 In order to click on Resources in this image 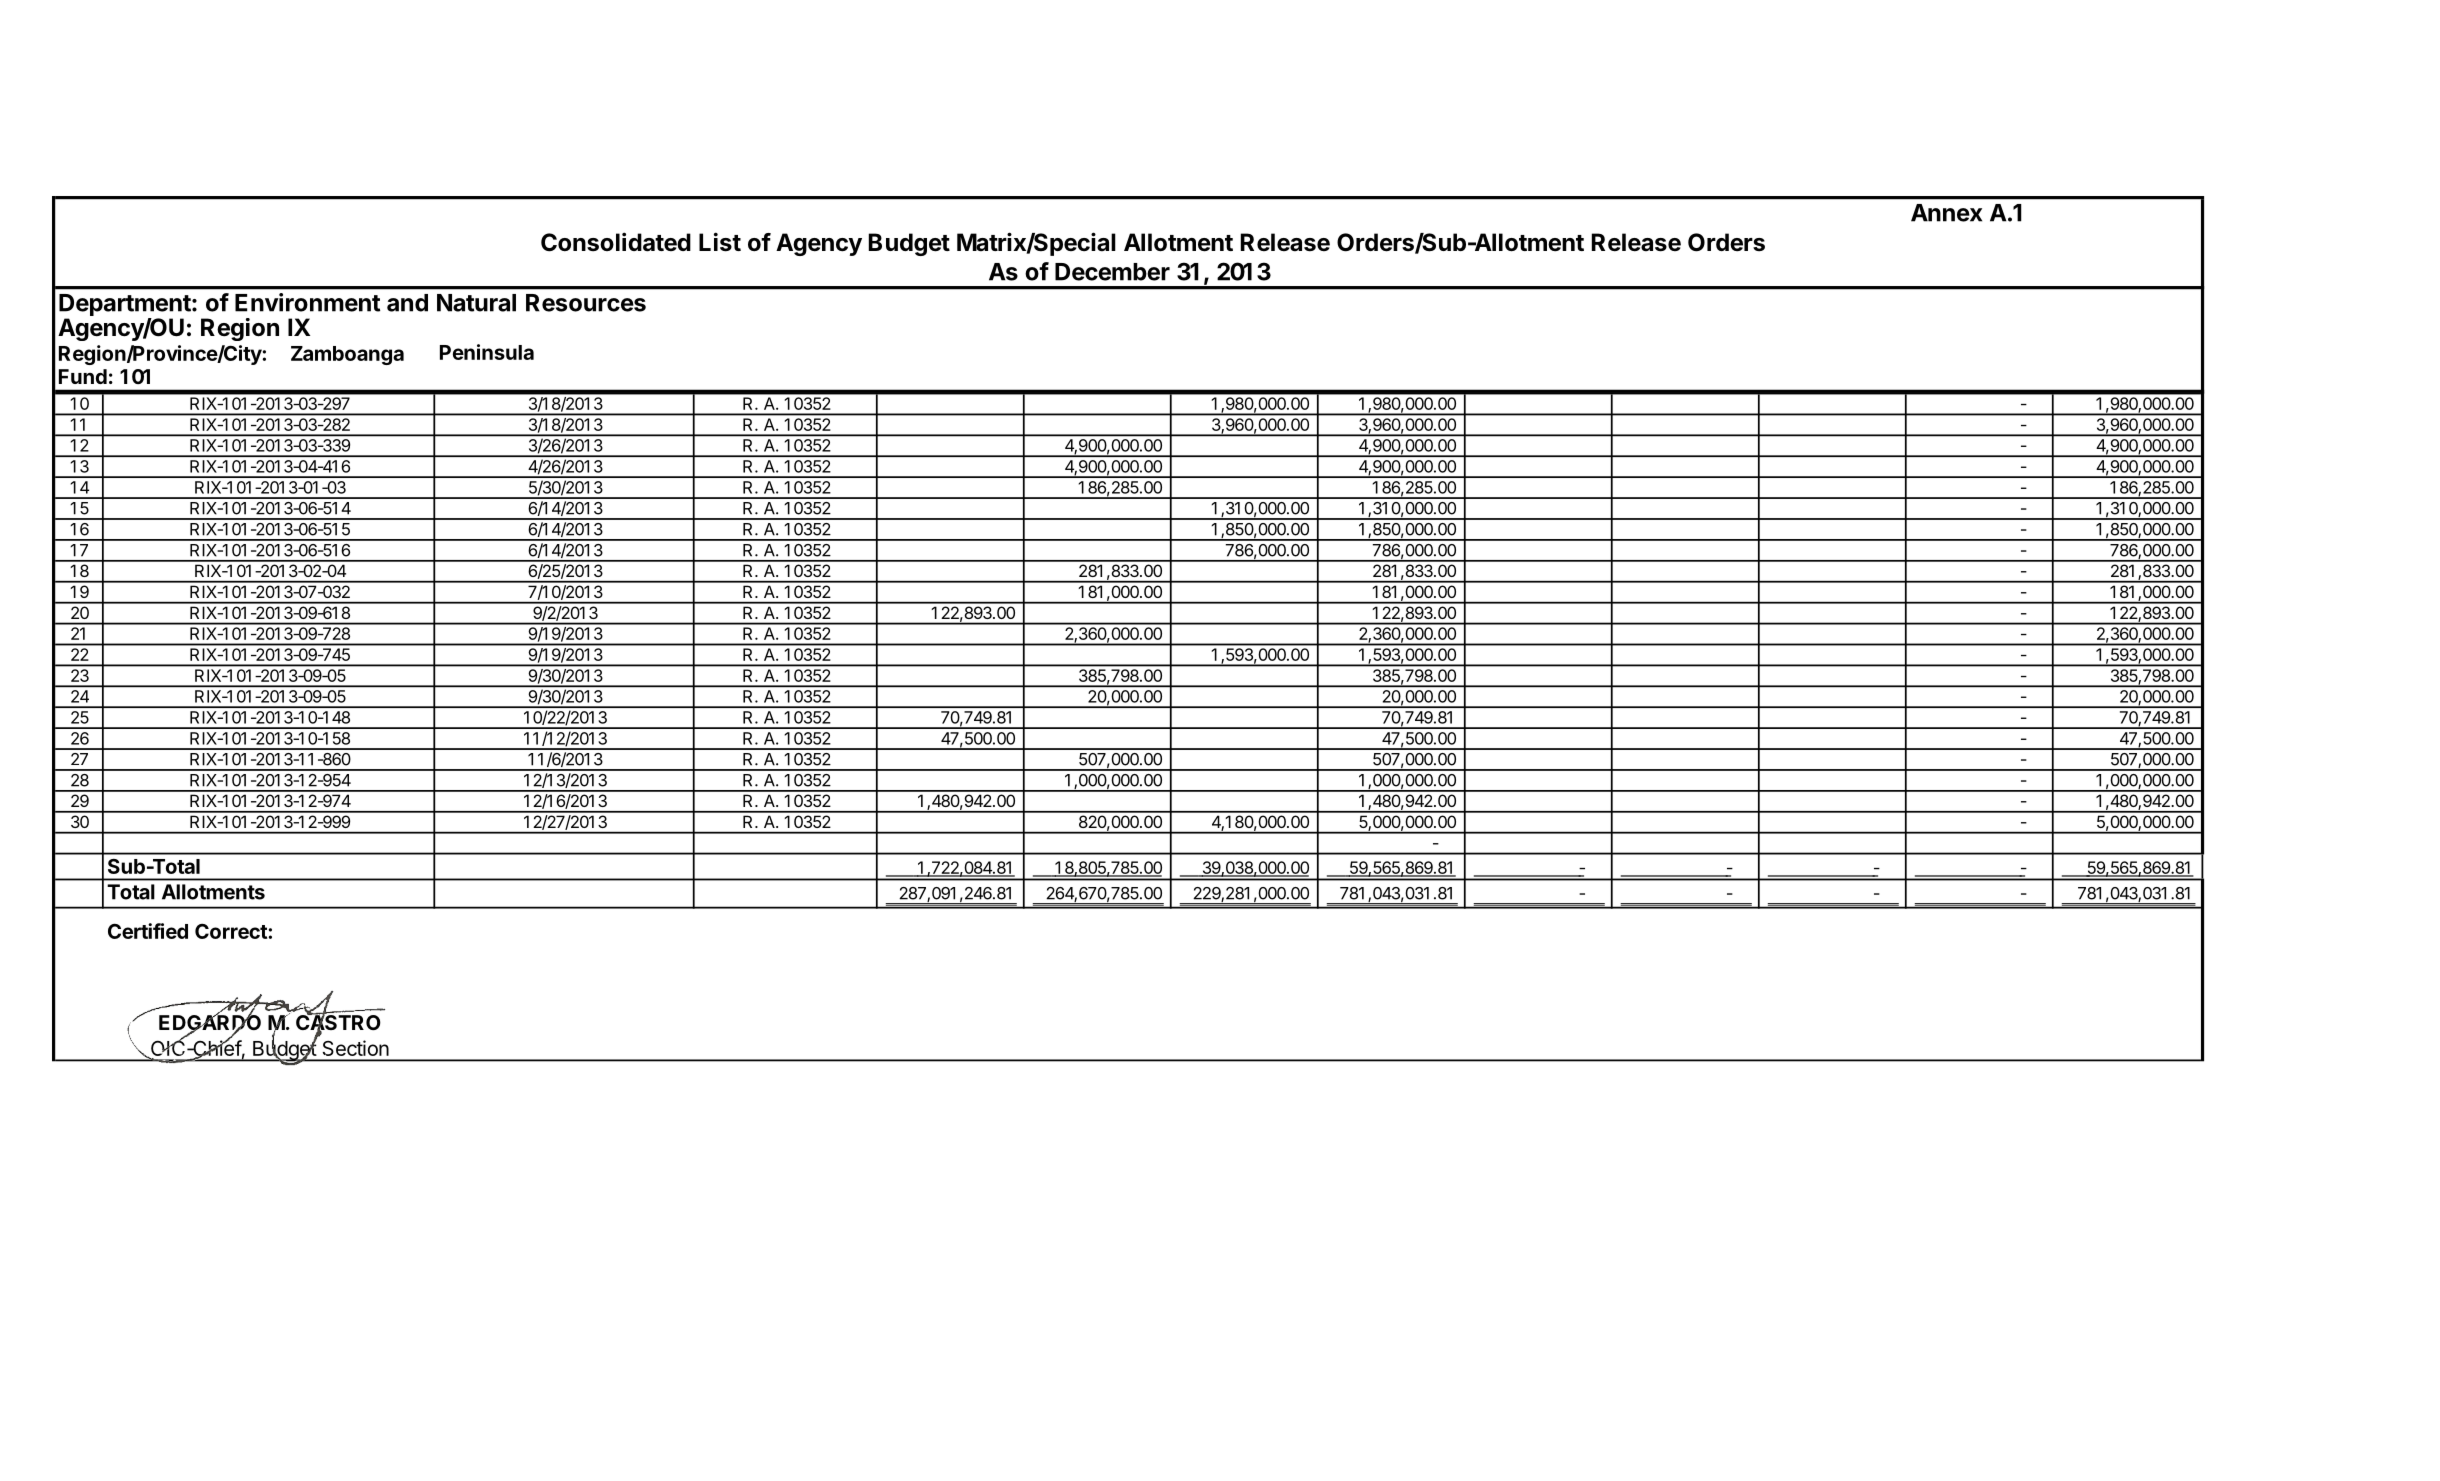, I will do `click(586, 303)`.
